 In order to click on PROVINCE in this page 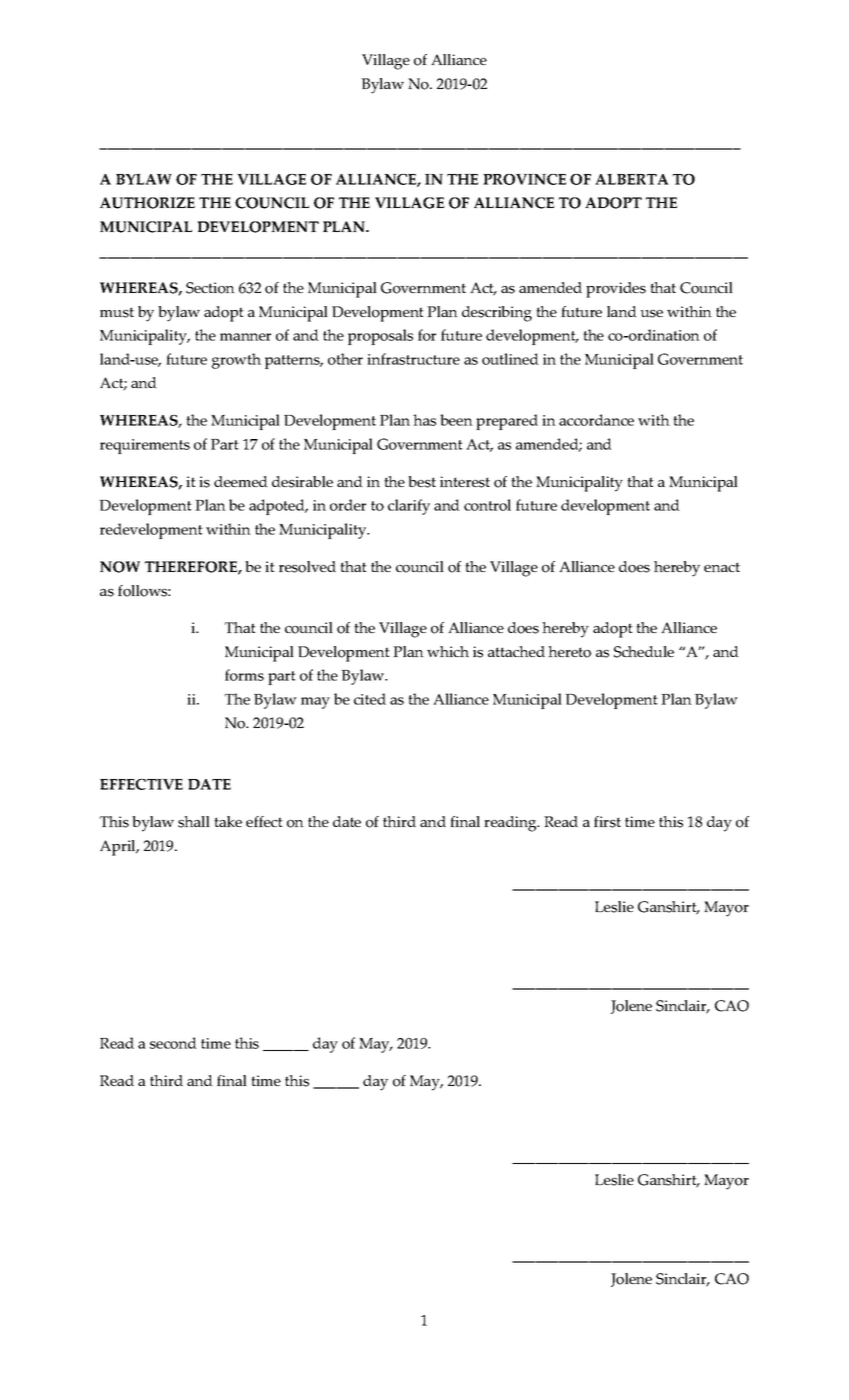, I will do `click(524, 179)`.
